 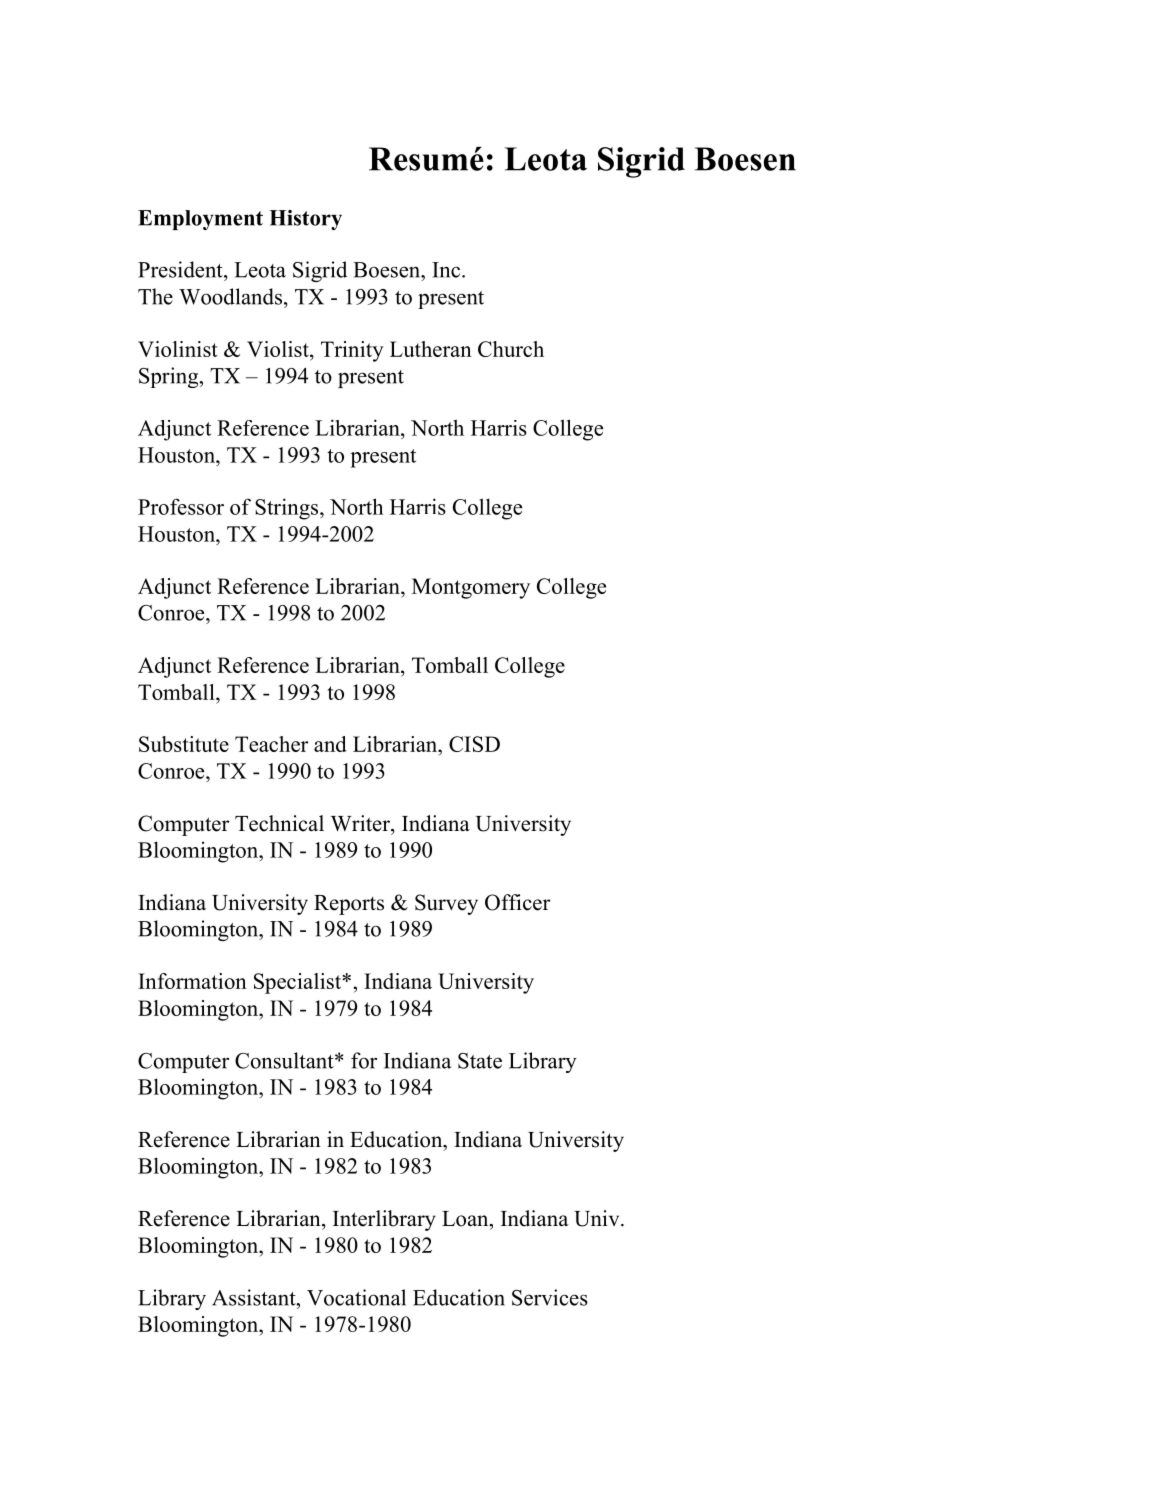 I want to click on Reports, so click(x=349, y=905).
